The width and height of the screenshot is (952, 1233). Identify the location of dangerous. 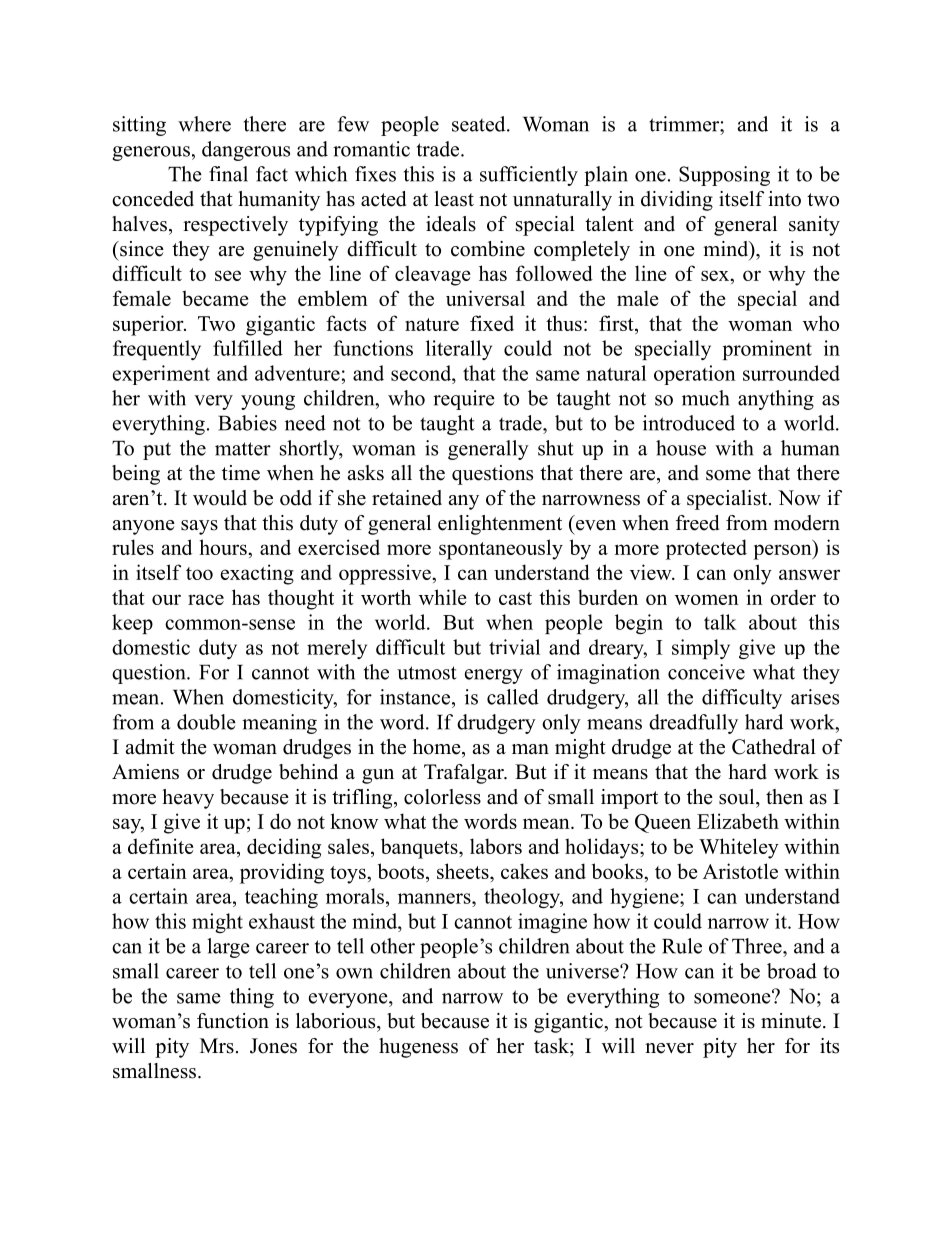
(246, 151).
